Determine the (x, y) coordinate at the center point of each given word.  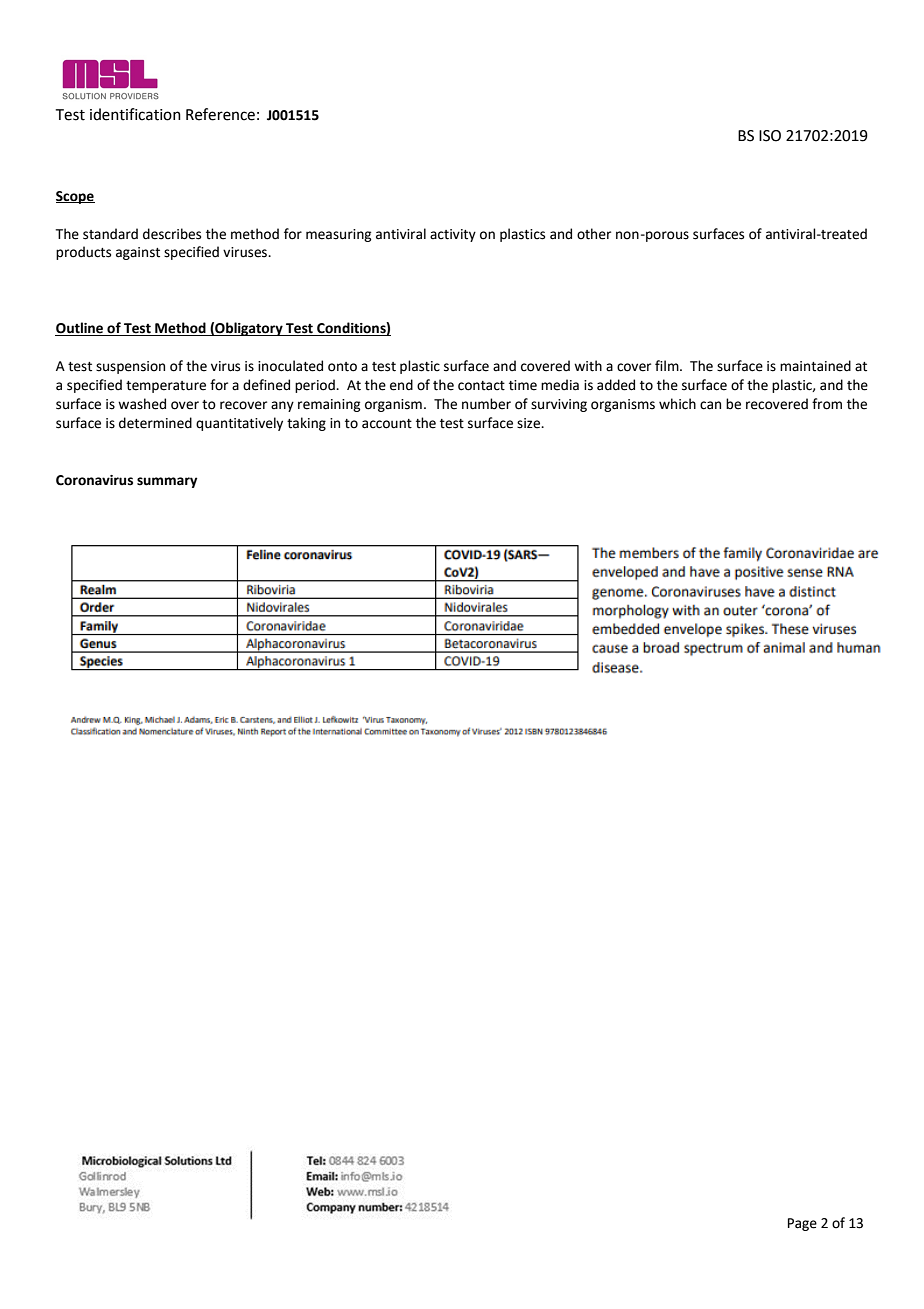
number (486, 404)
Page (802, 1224)
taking (306, 424)
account (387, 424)
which (677, 404)
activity (453, 235)
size (529, 423)
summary (167, 482)
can (710, 405)
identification (135, 114)
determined (155, 423)
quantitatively (239, 424)
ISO (770, 136)
